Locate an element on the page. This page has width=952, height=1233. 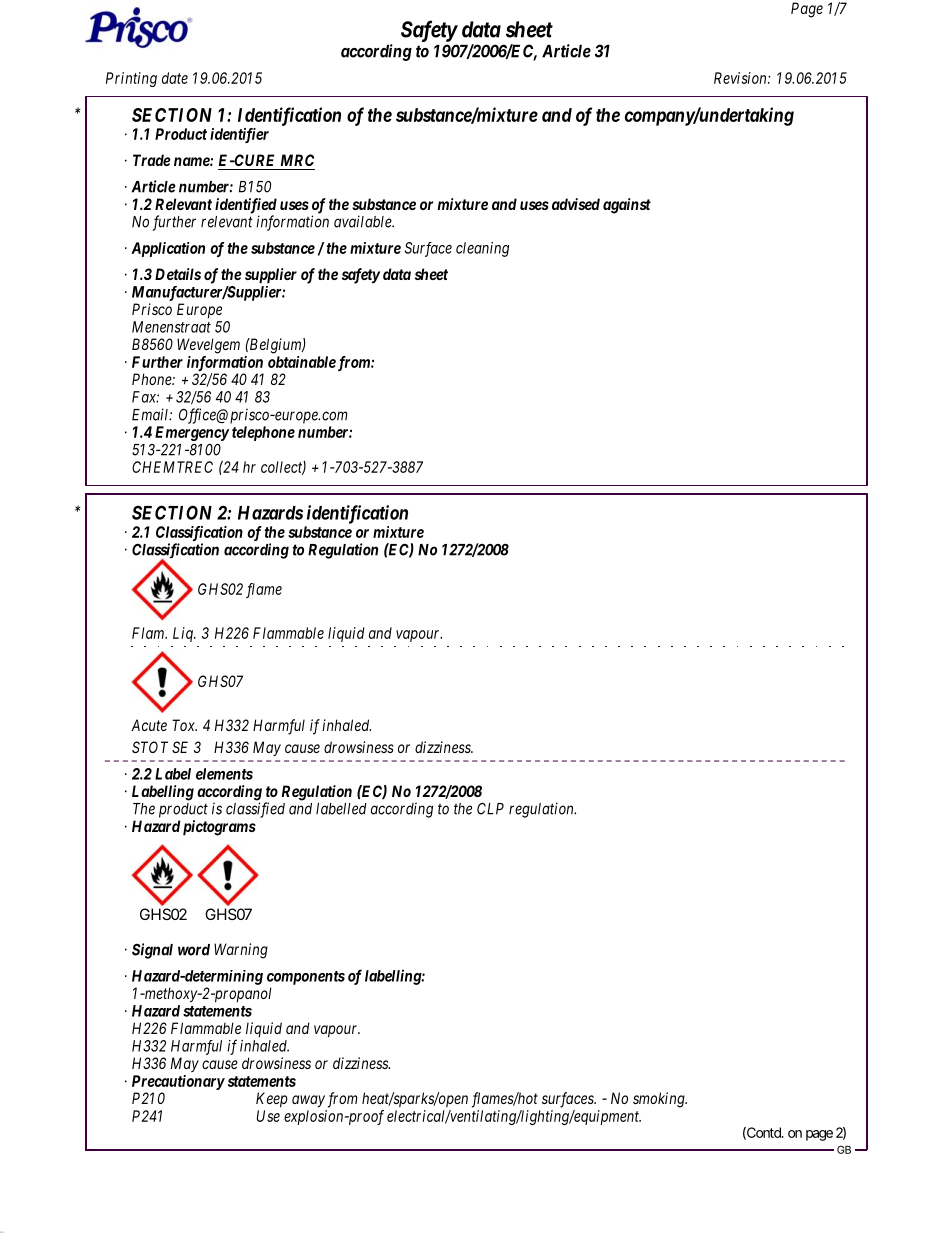
classified is located at coordinates (255, 810).
